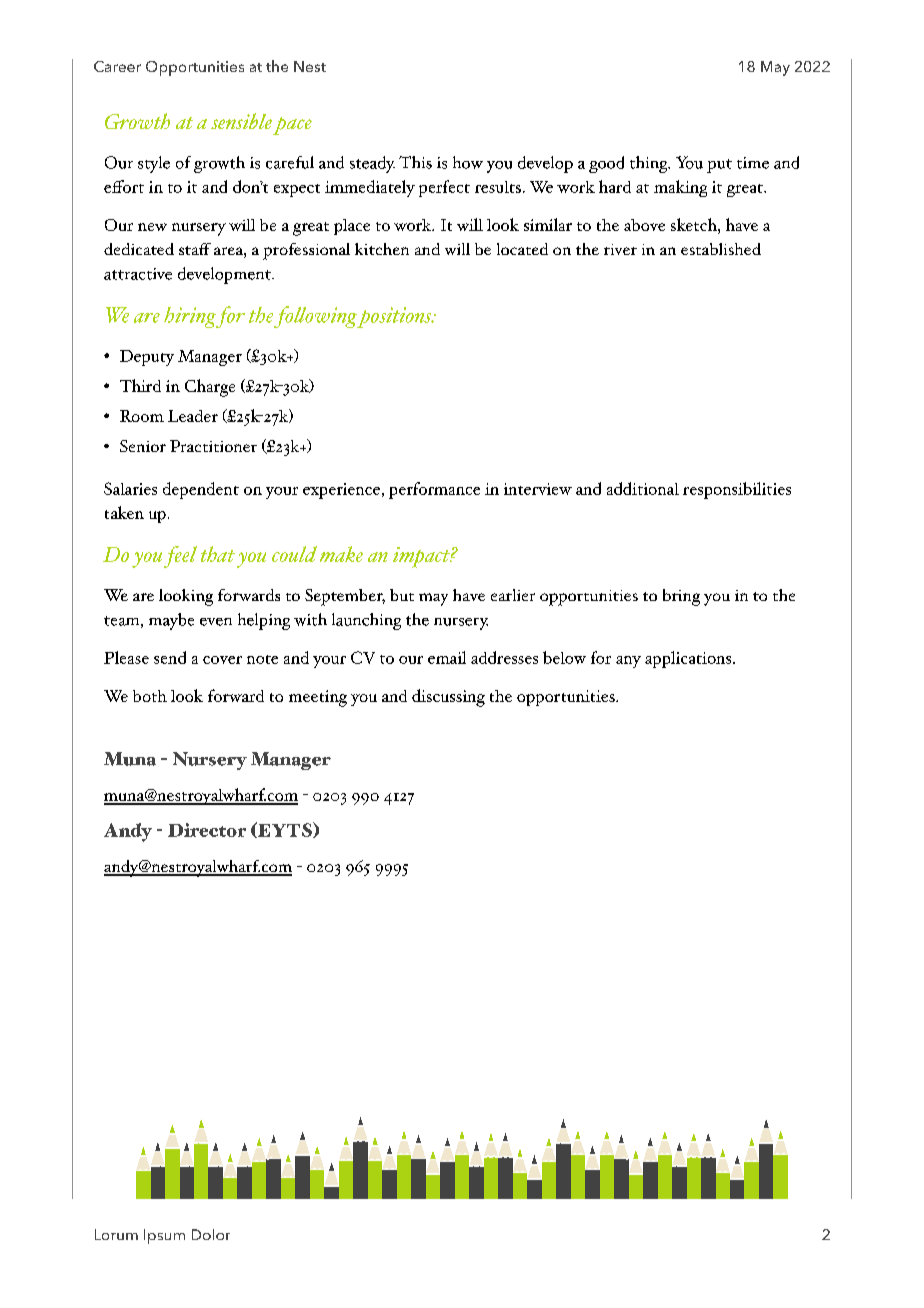 Image resolution: width=924 pixels, height=1308 pixels. I want to click on applications, so click(689, 659).
